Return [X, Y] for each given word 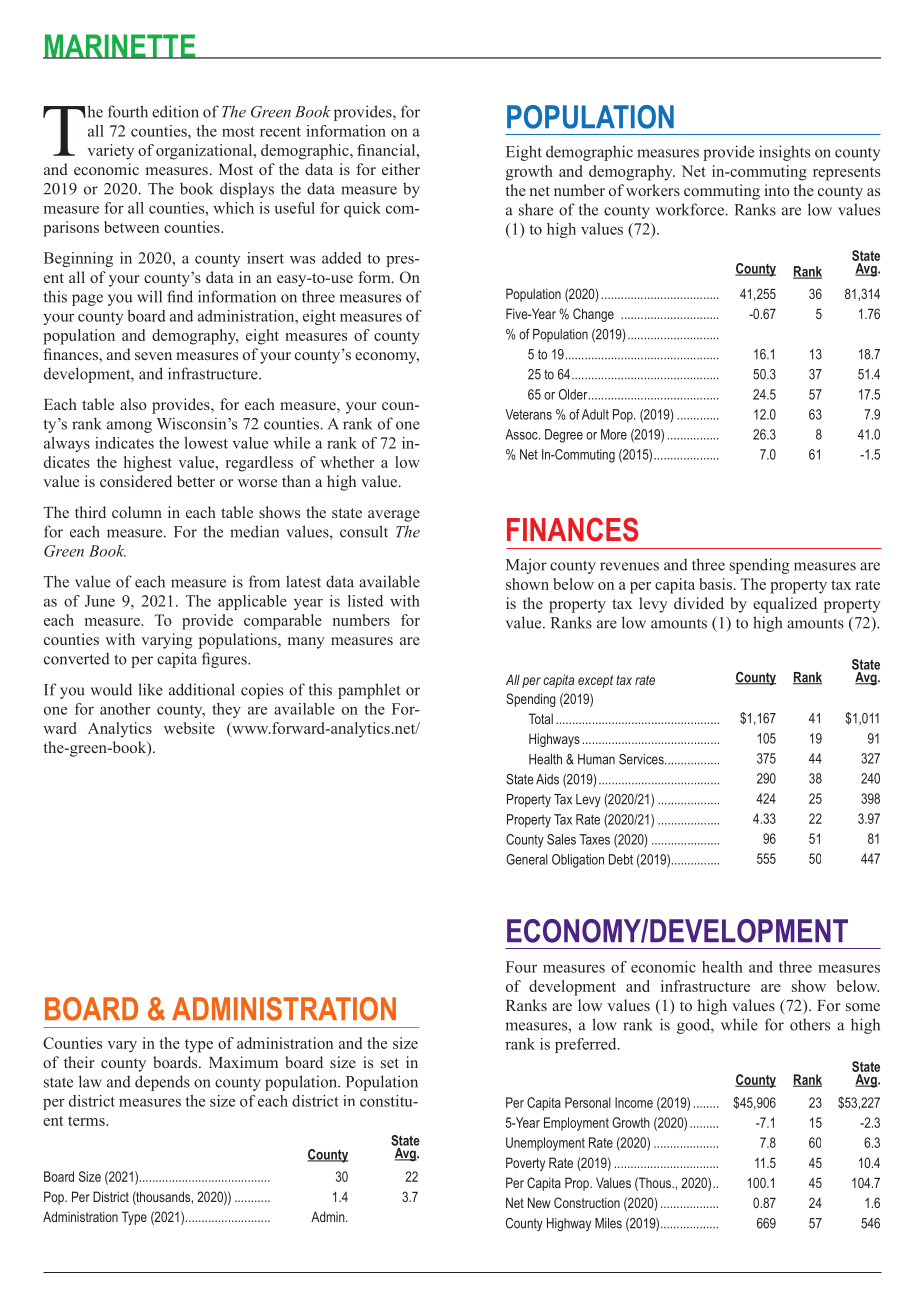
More [614, 434]
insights [784, 153]
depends [162, 1083]
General [527, 859]
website [189, 728]
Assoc [522, 434]
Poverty [525, 1164]
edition [175, 111]
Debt [621, 859]
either [401, 169]
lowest [206, 443]
